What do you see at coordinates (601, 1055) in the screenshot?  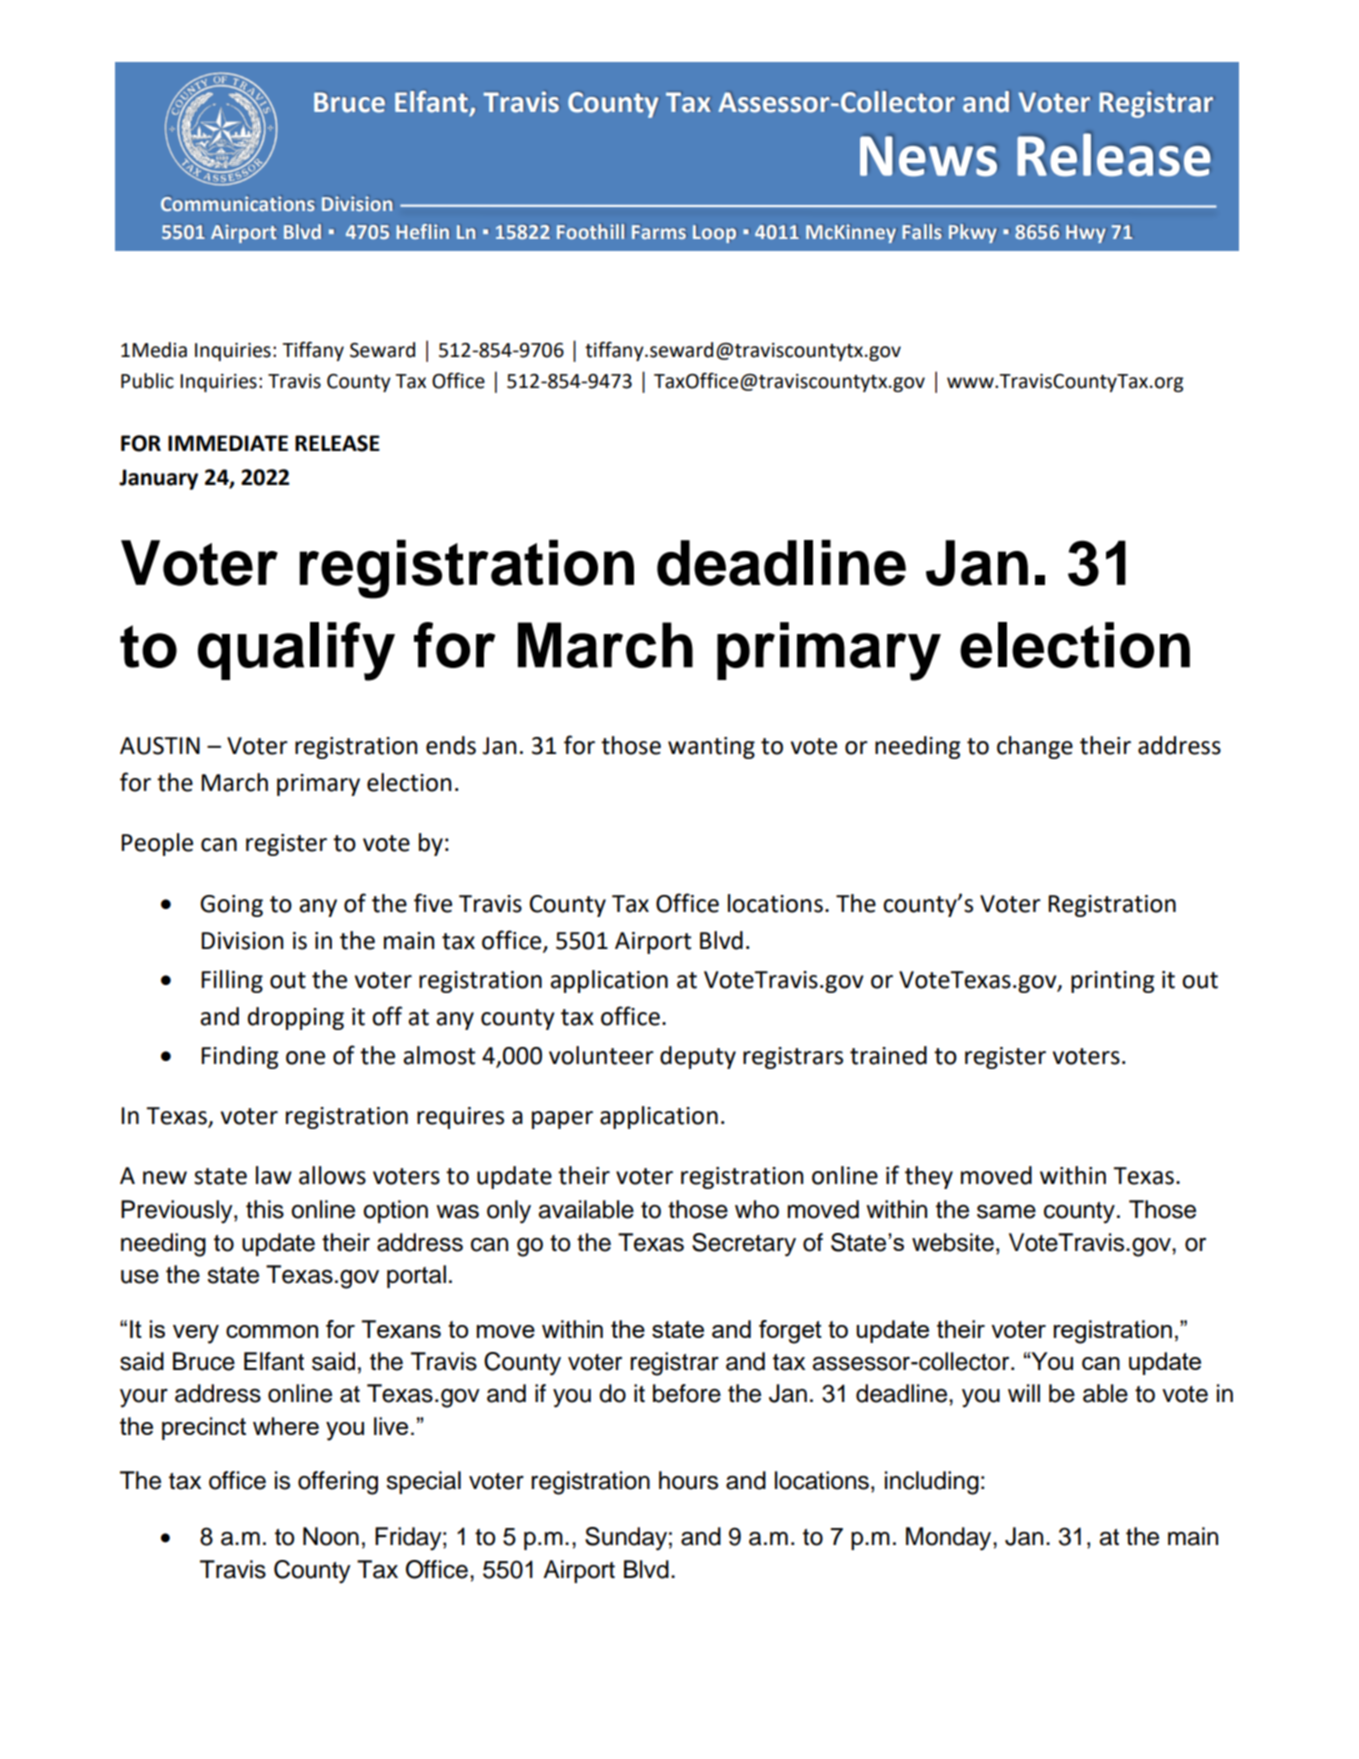 I see `volunteer` at bounding box center [601, 1055].
